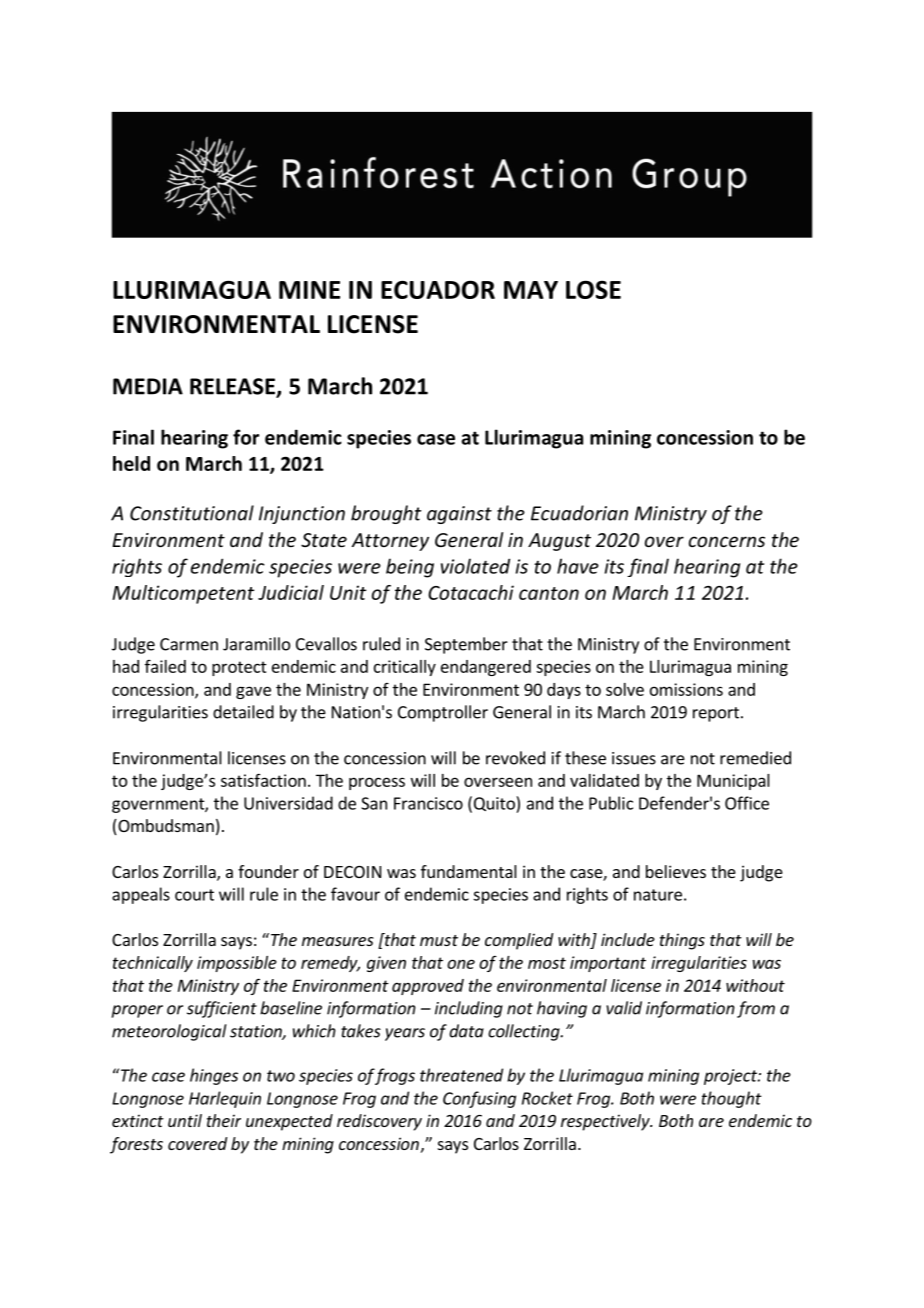  Describe the element at coordinates (459, 515) in the screenshot. I see `against` at that location.
